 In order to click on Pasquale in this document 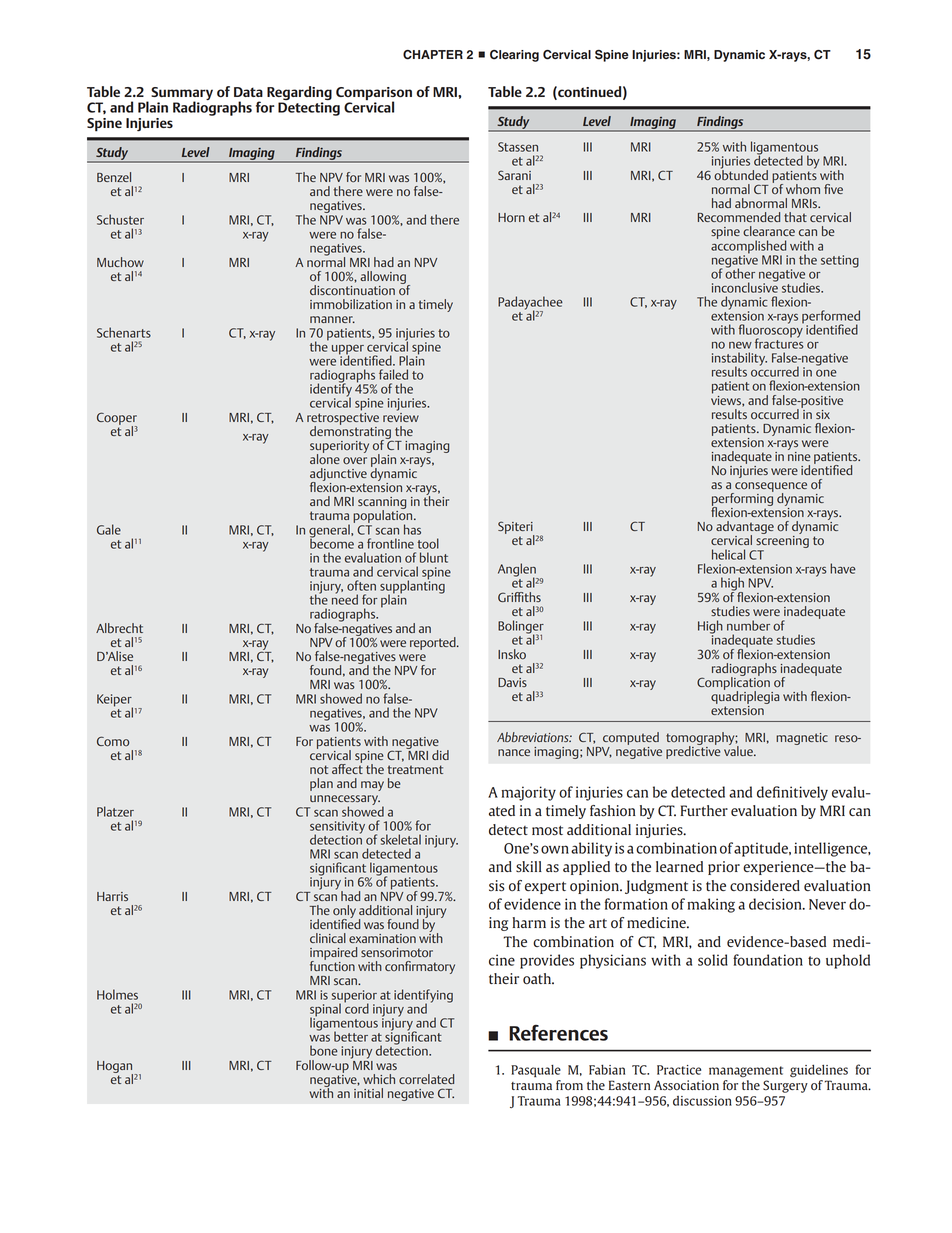, I will do `click(536, 1071)`.
